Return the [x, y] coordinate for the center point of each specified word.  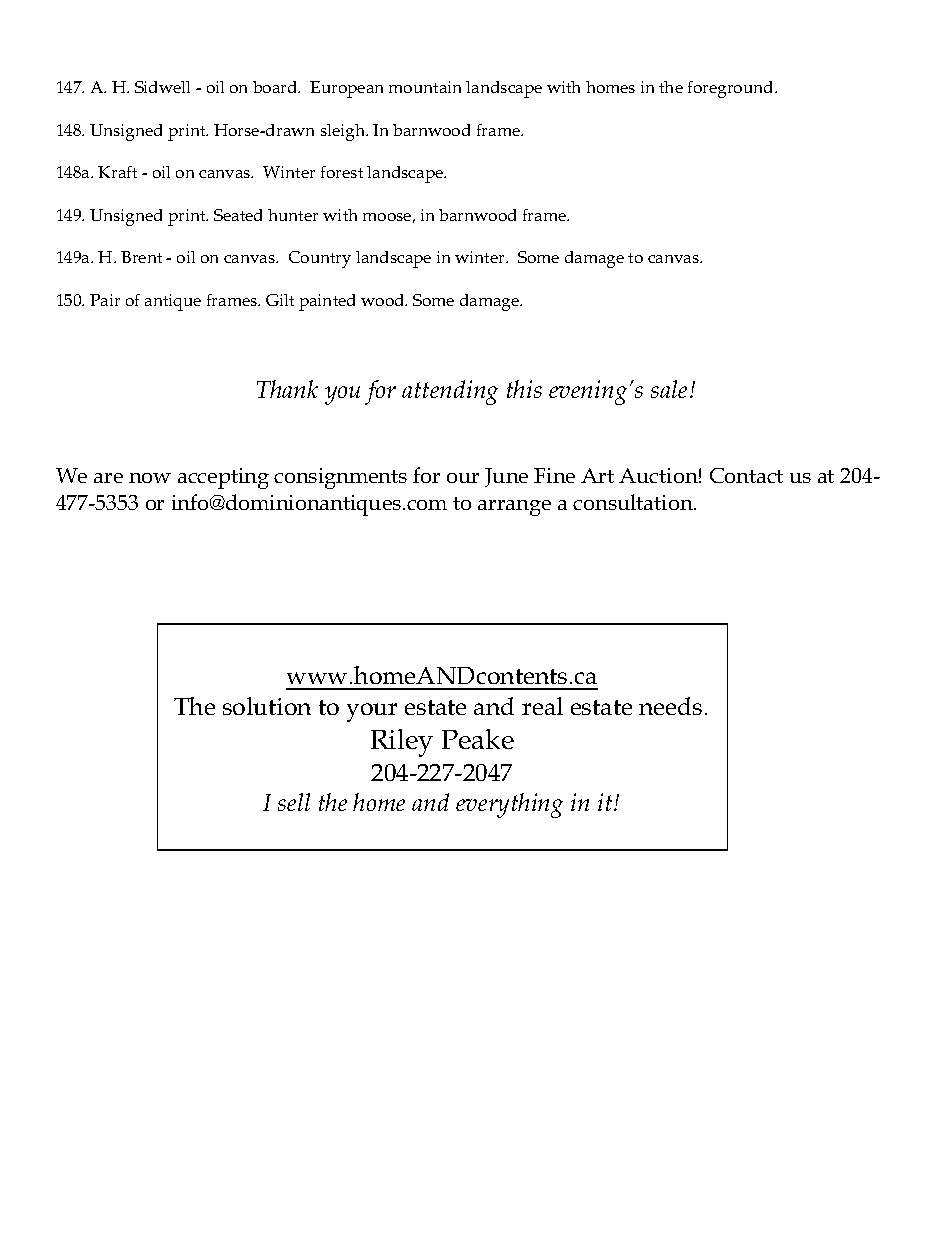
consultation [634, 502]
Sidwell [162, 87]
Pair [105, 300]
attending [450, 392]
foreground [732, 89]
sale [669, 389]
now [150, 478]
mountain [425, 87]
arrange [514, 508]
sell [294, 802]
